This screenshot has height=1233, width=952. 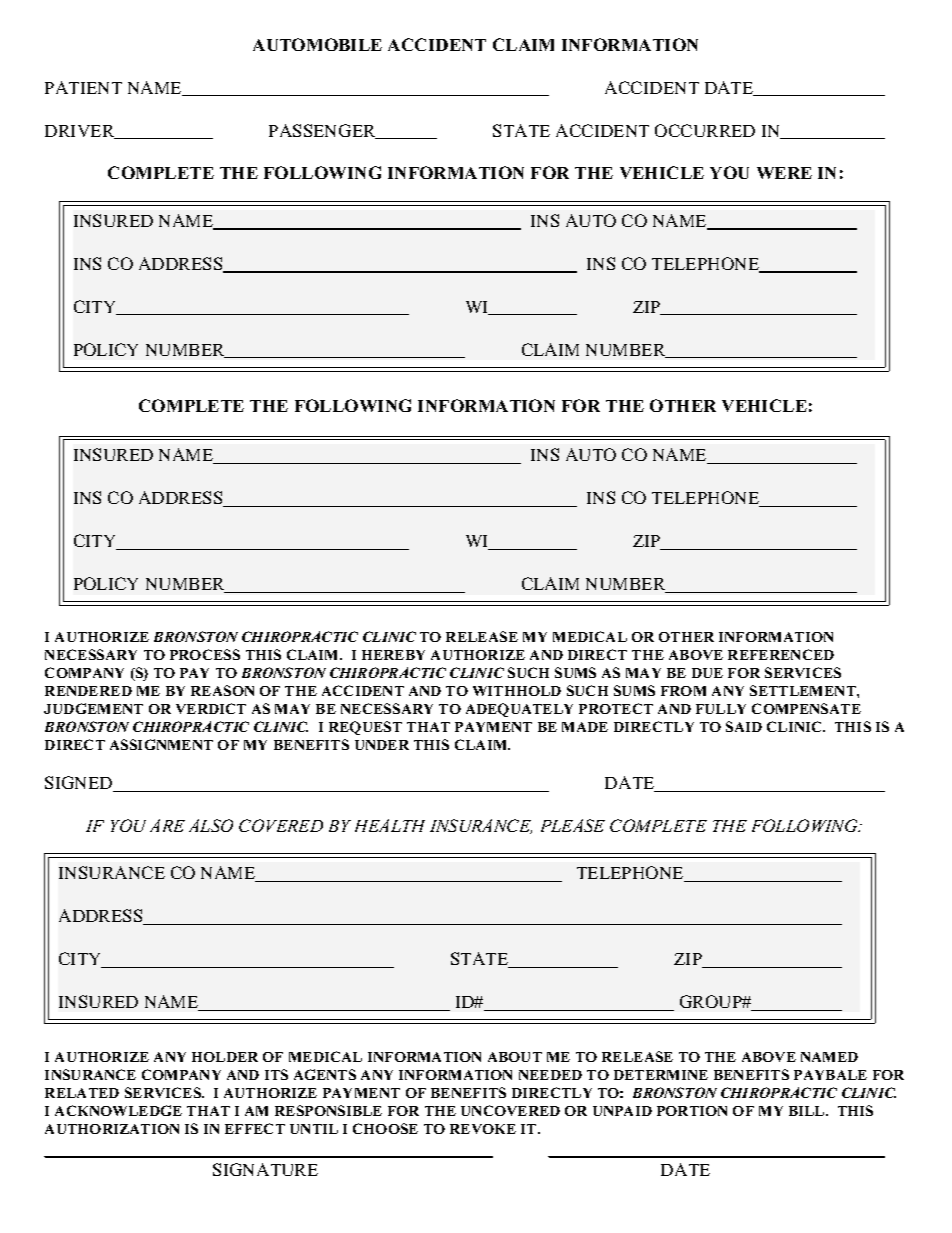 I want to click on PASSENGER, so click(x=323, y=131).
